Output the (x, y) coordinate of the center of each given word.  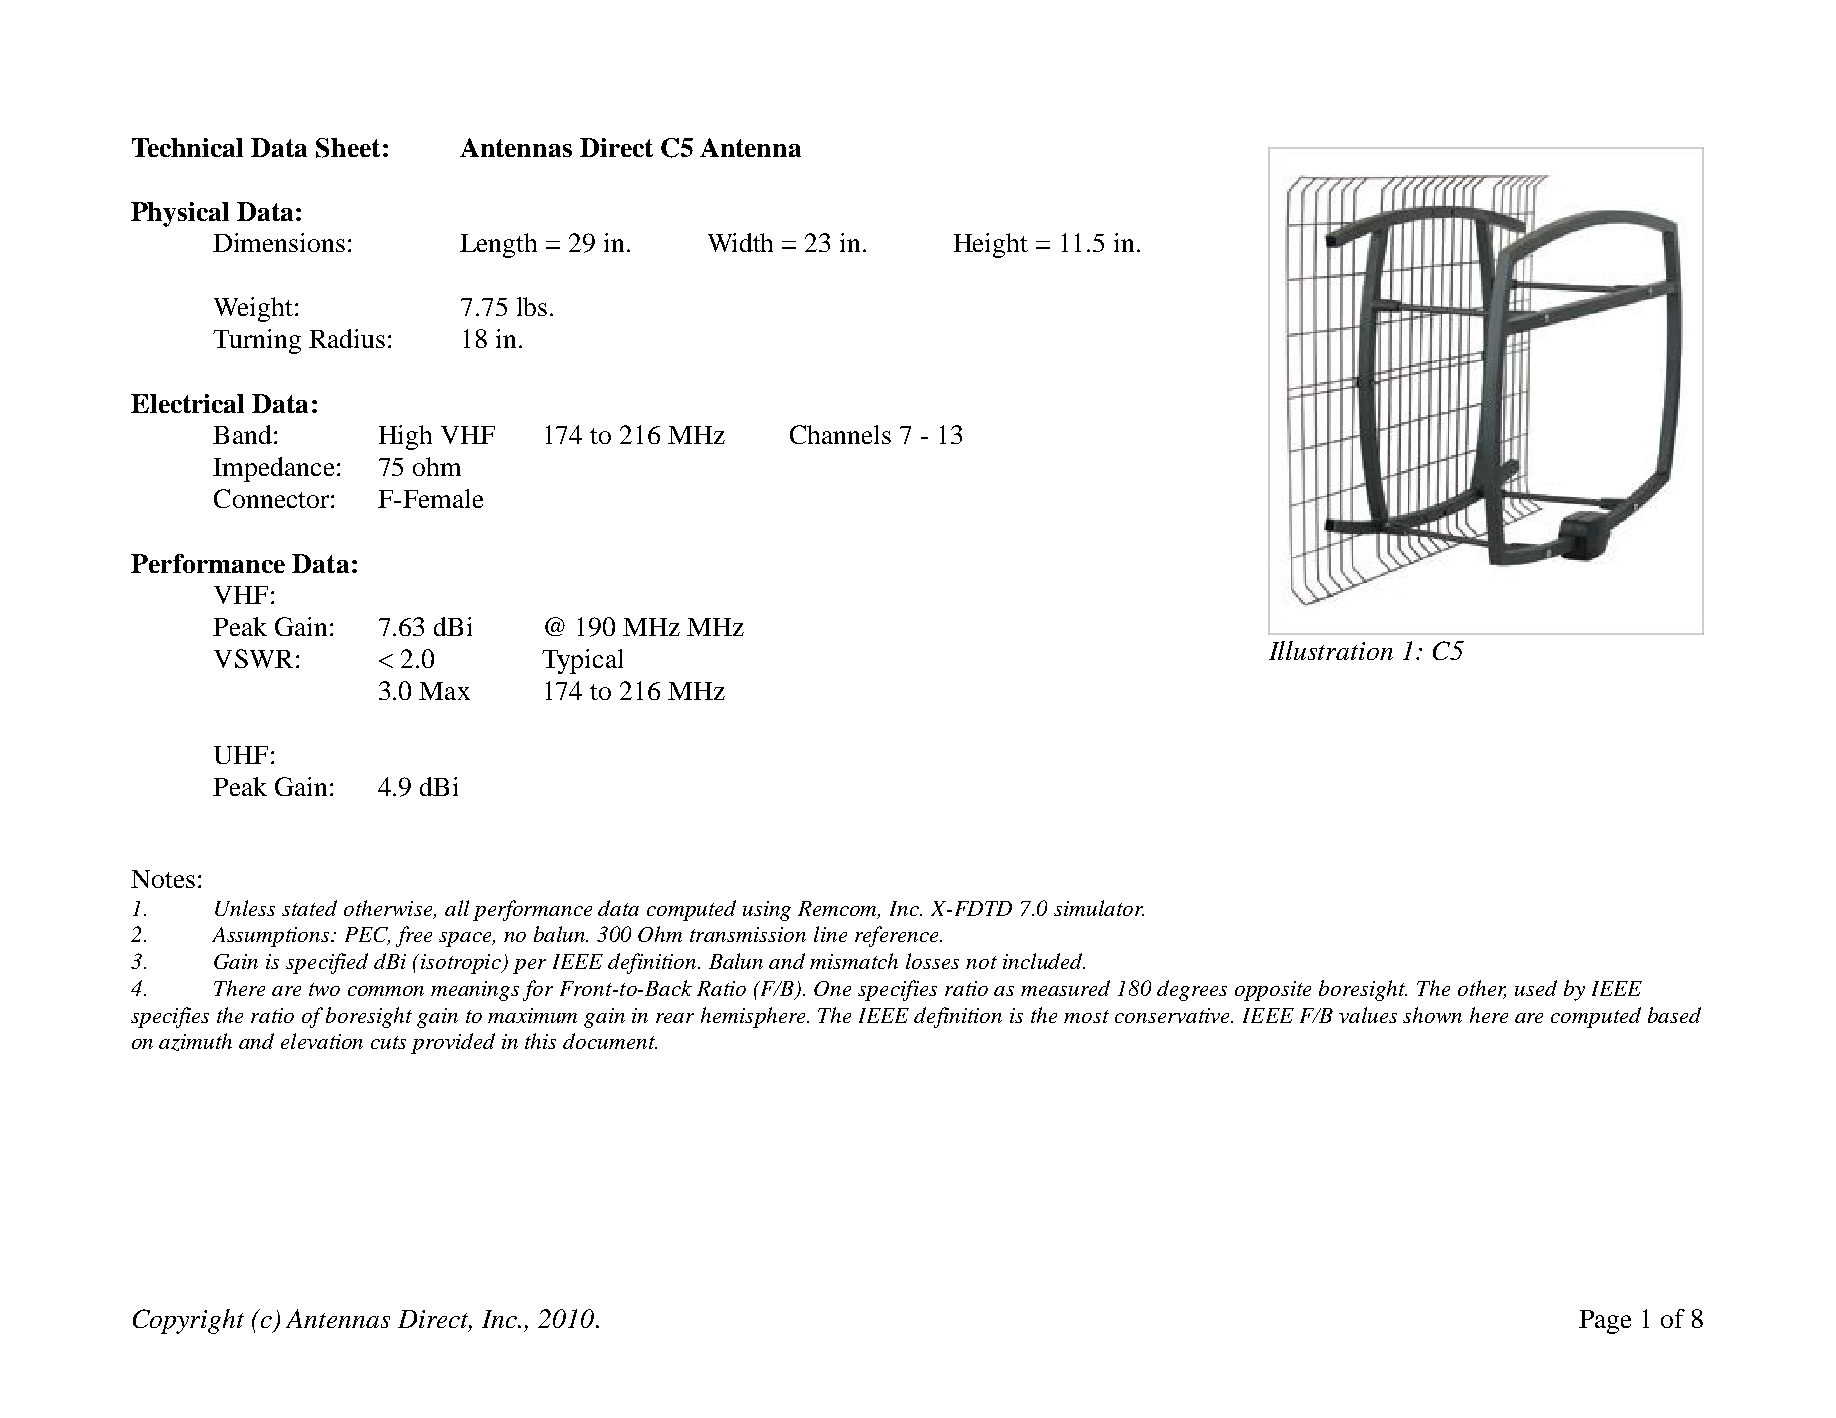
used (1536, 988)
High (405, 437)
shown (1432, 1015)
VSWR (253, 658)
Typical (582, 661)
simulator (1099, 908)
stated (309, 908)
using (767, 911)
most (1086, 1016)
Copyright (188, 1321)
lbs (532, 306)
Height (991, 245)
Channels (840, 434)
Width (740, 242)
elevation (322, 1041)
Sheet (348, 148)
